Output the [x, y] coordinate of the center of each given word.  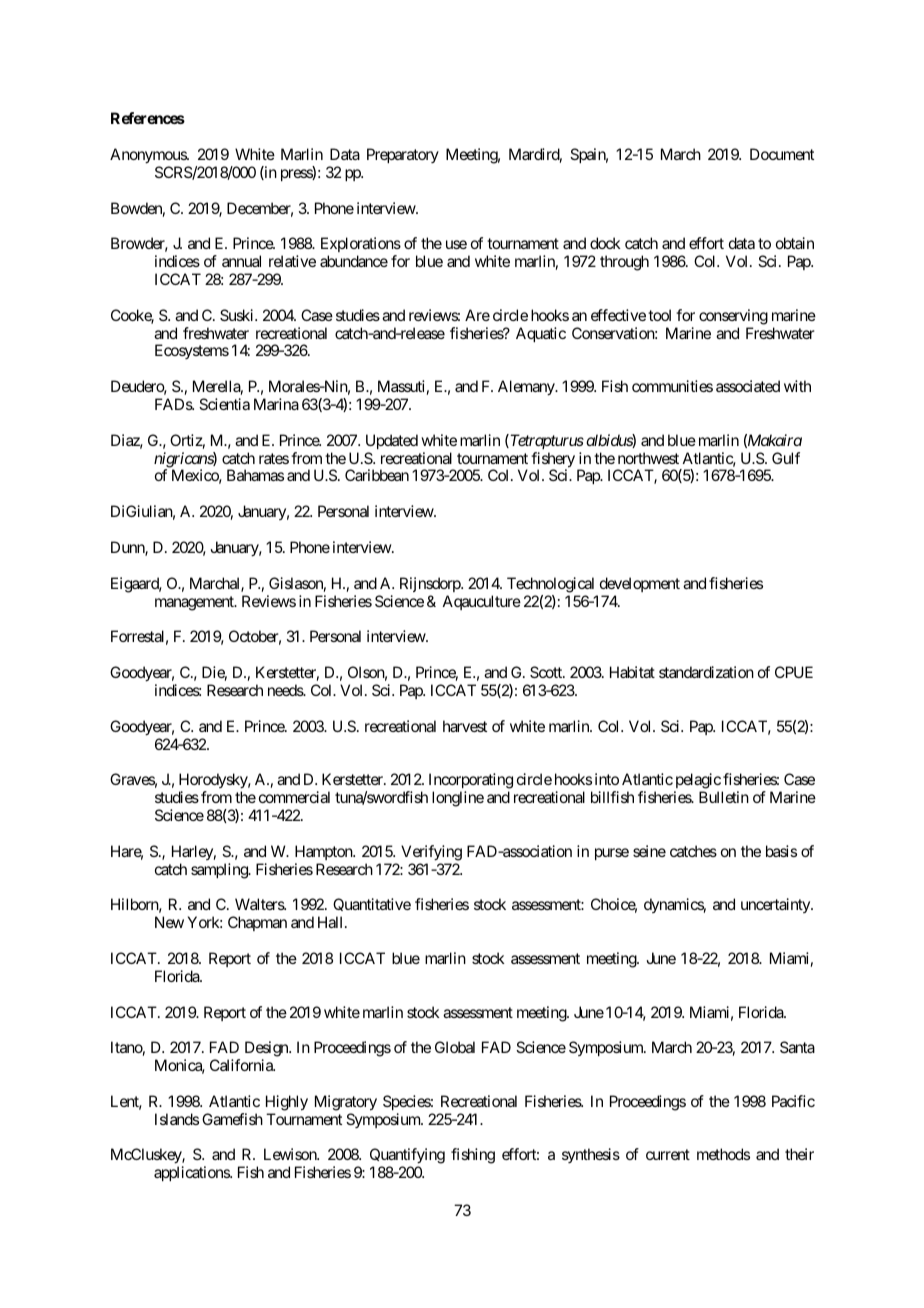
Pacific [793, 1101]
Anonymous [149, 156]
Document [782, 154]
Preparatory [403, 155]
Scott [547, 672]
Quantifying [407, 1157]
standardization [706, 672]
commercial [294, 797]
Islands [177, 1119]
